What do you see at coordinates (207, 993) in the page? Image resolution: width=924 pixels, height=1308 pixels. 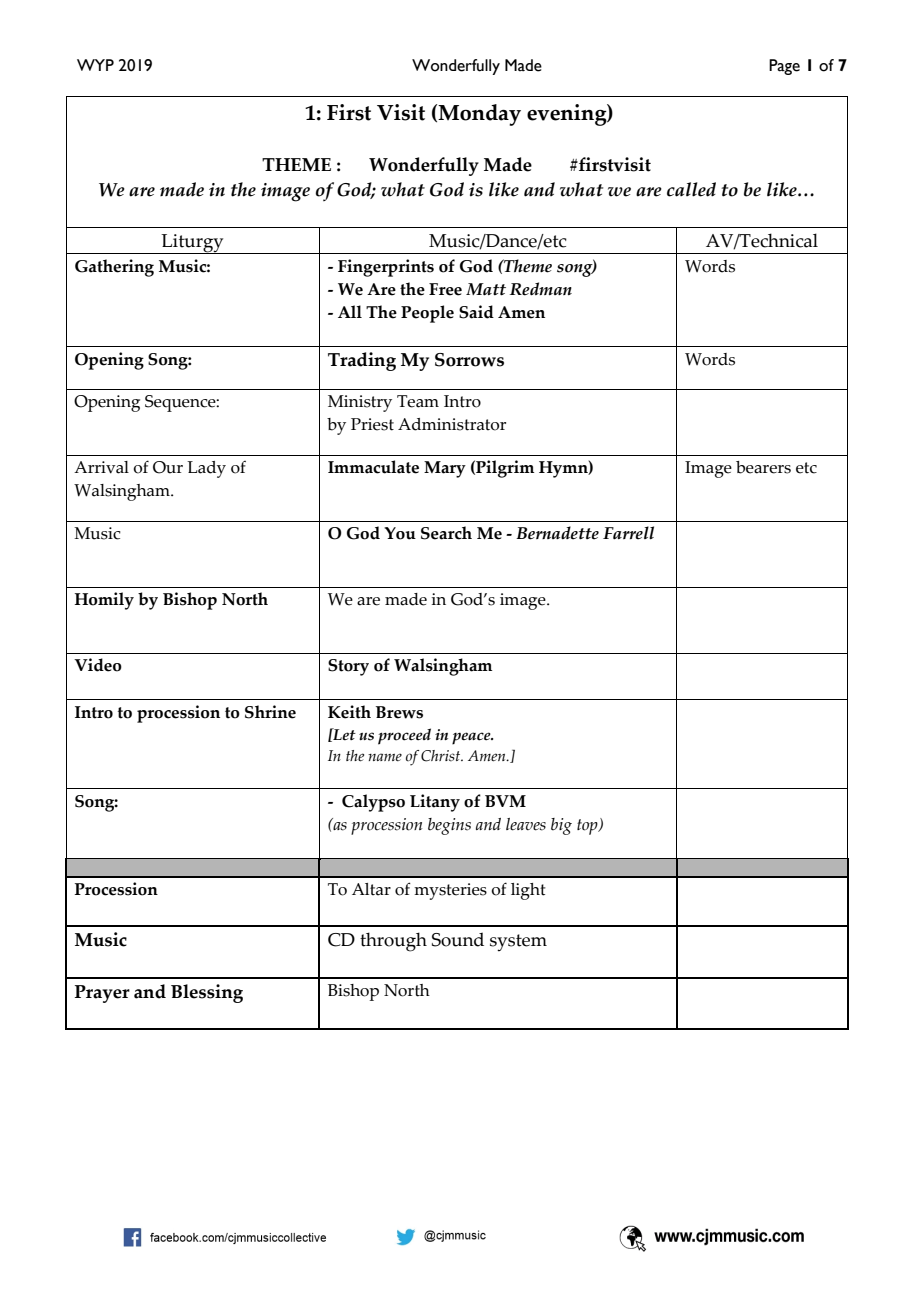 I see `Blessing` at bounding box center [207, 993].
